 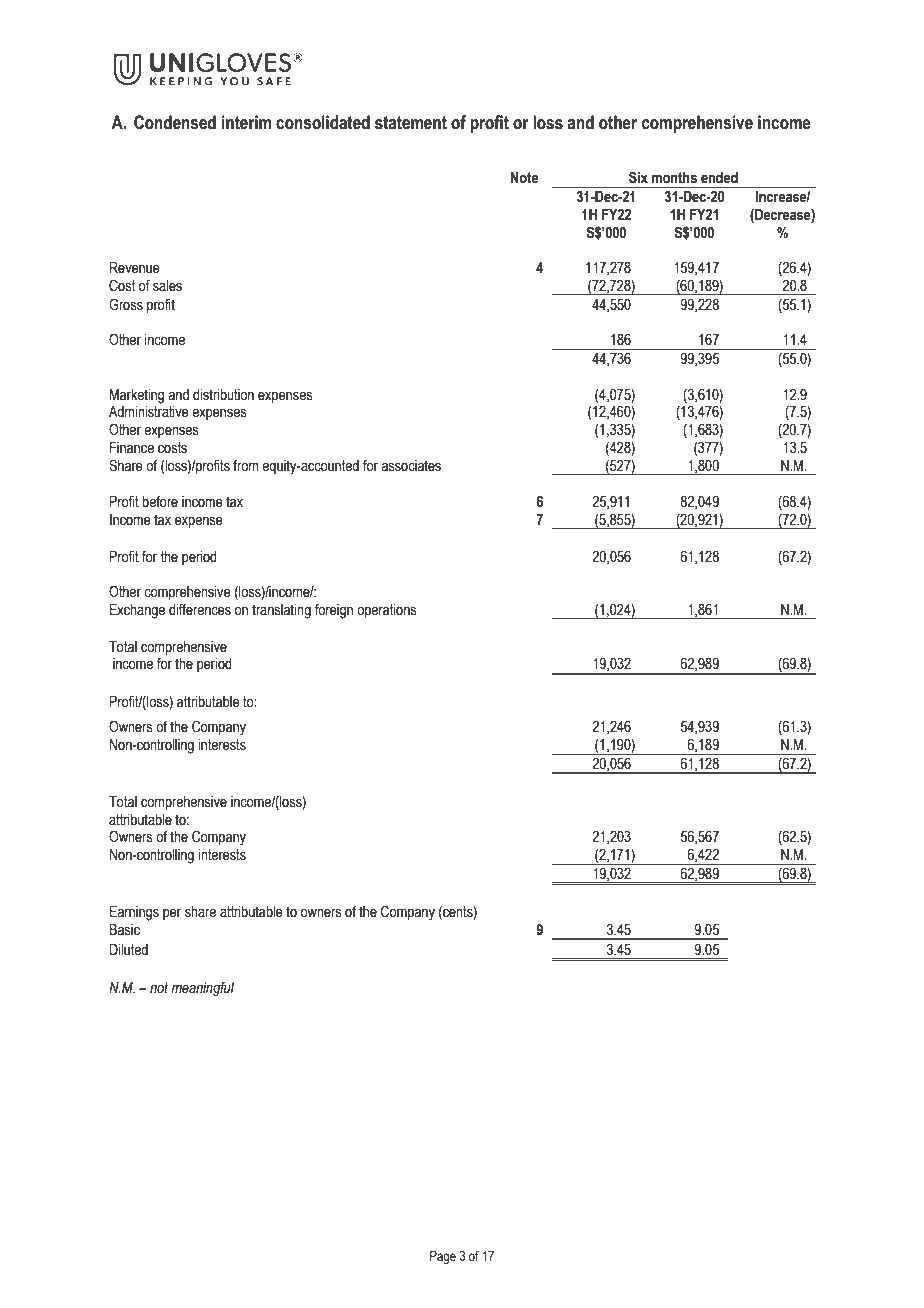 What do you see at coordinates (638, 177) in the screenshot?
I see `Six` at bounding box center [638, 177].
